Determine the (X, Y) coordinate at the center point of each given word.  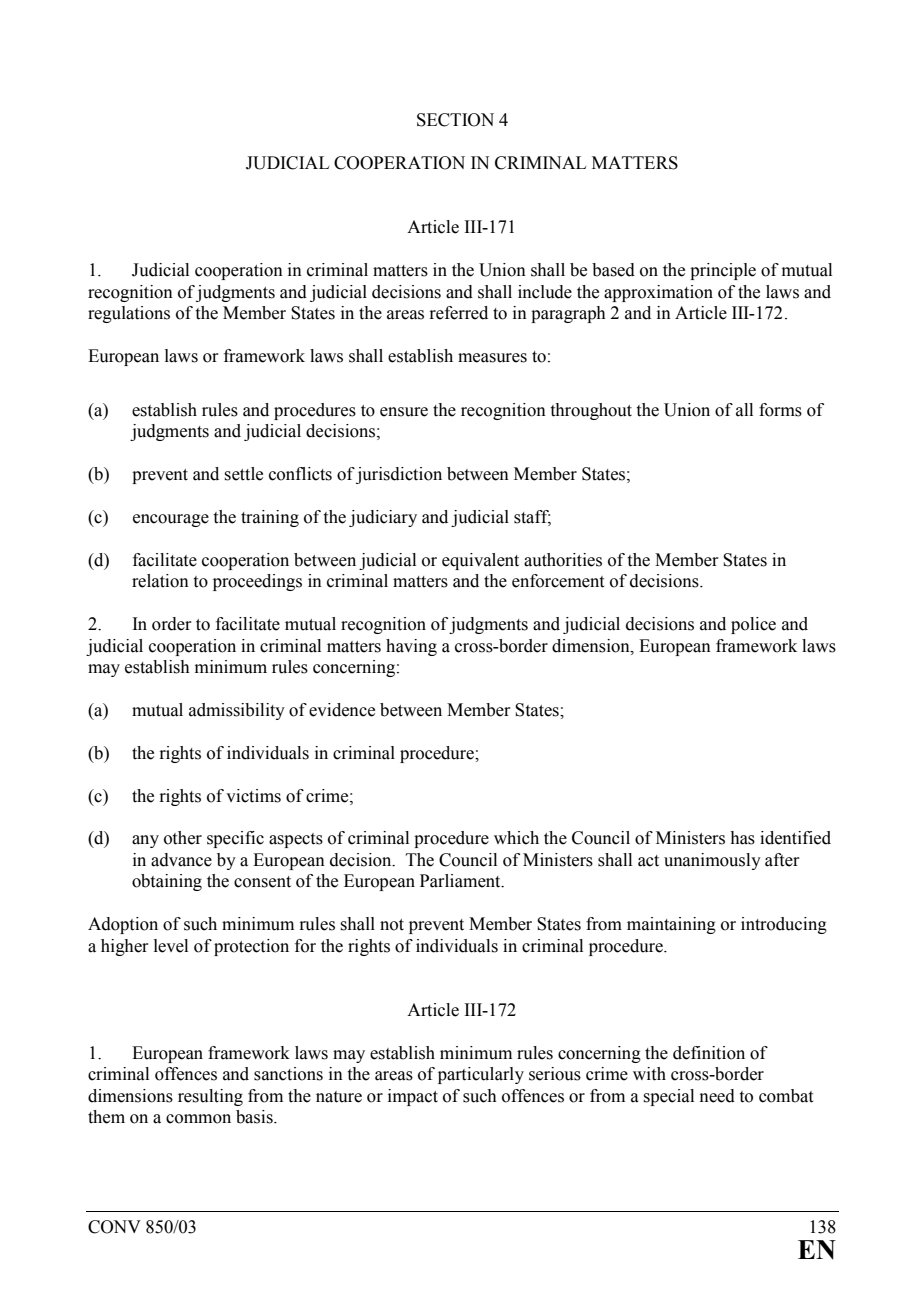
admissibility (237, 711)
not (392, 925)
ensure (404, 412)
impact (413, 1097)
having (411, 647)
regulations (129, 314)
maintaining (671, 925)
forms (780, 410)
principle (723, 271)
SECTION (455, 120)
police (753, 625)
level (171, 946)
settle (243, 474)
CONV (114, 1227)
